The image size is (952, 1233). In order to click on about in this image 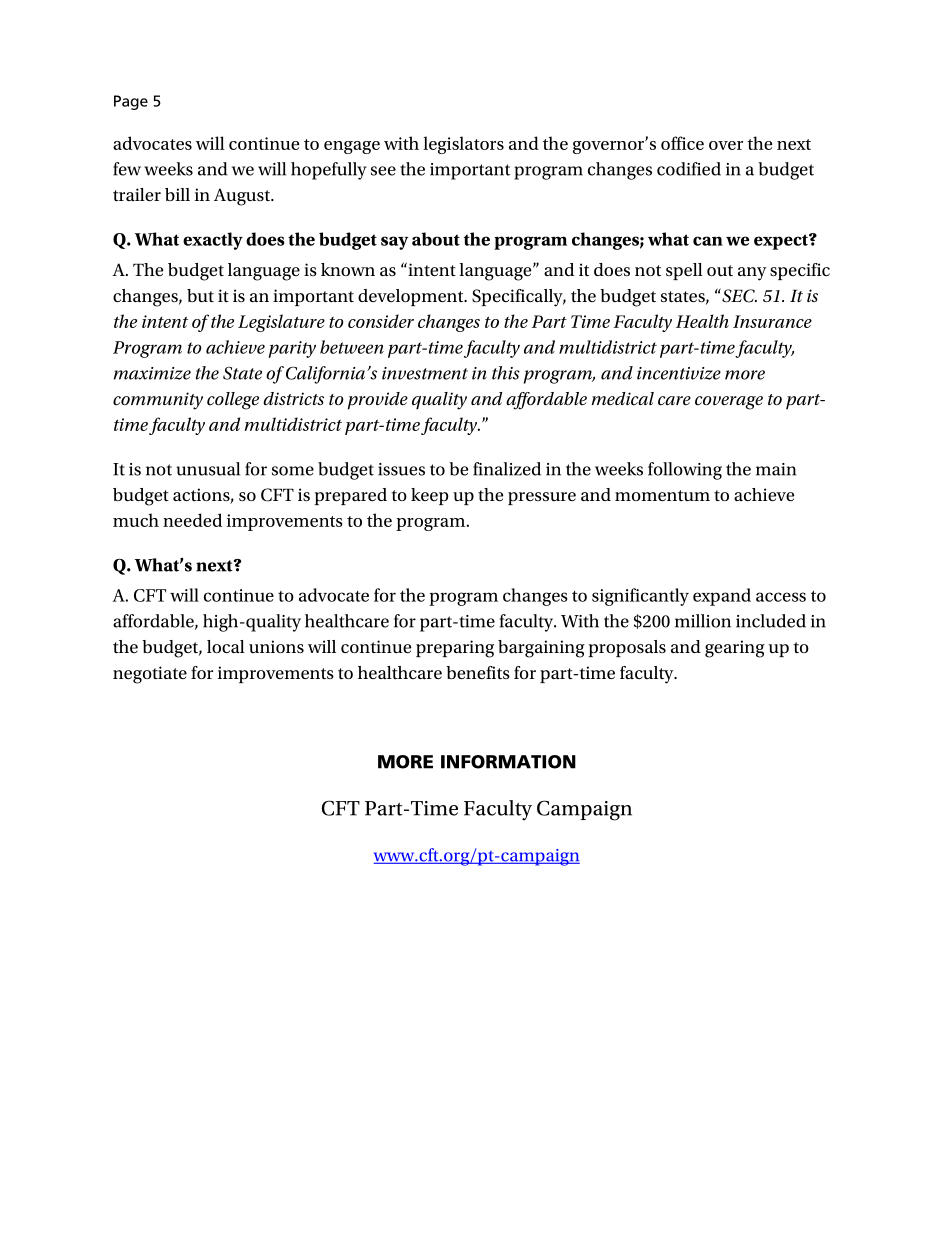, I will do `click(436, 239)`.
